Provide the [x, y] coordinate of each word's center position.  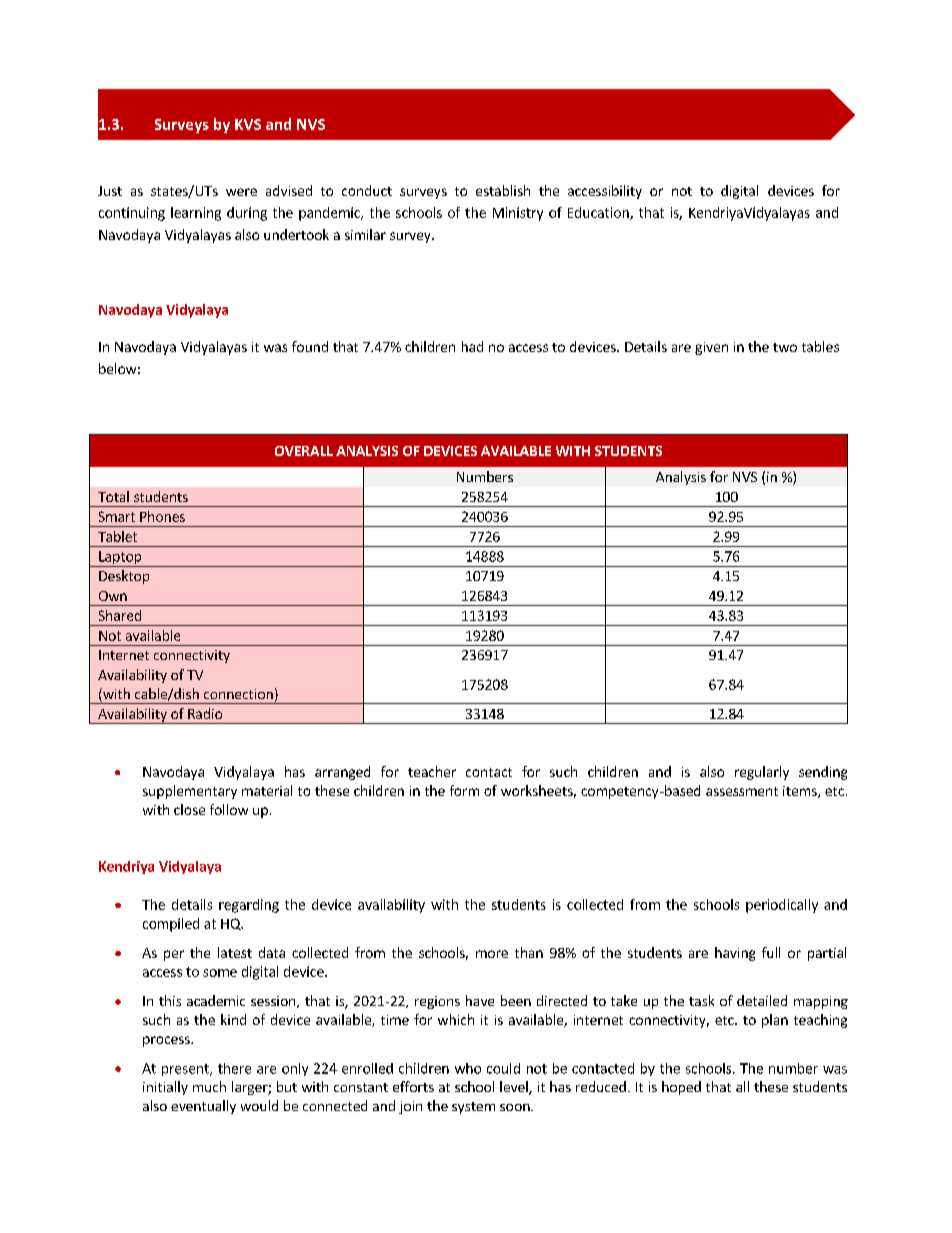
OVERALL [304, 451]
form [464, 790]
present [186, 1070]
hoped [681, 1088]
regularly [762, 773]
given [711, 348]
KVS [248, 124]
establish [503, 190]
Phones [162, 516]
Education [599, 213]
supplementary [190, 792]
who [468, 1068]
